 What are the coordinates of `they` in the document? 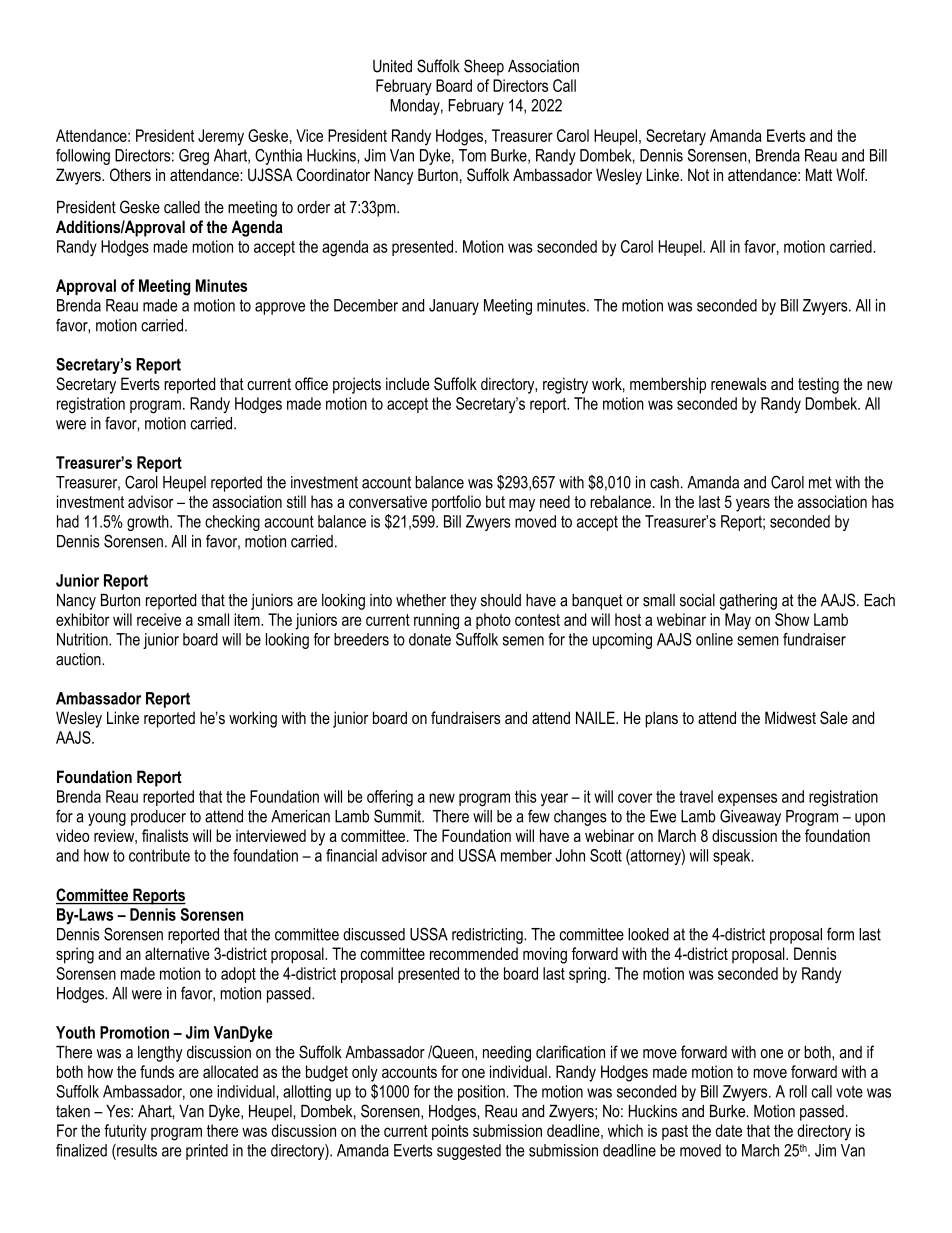 It's located at (463, 602).
